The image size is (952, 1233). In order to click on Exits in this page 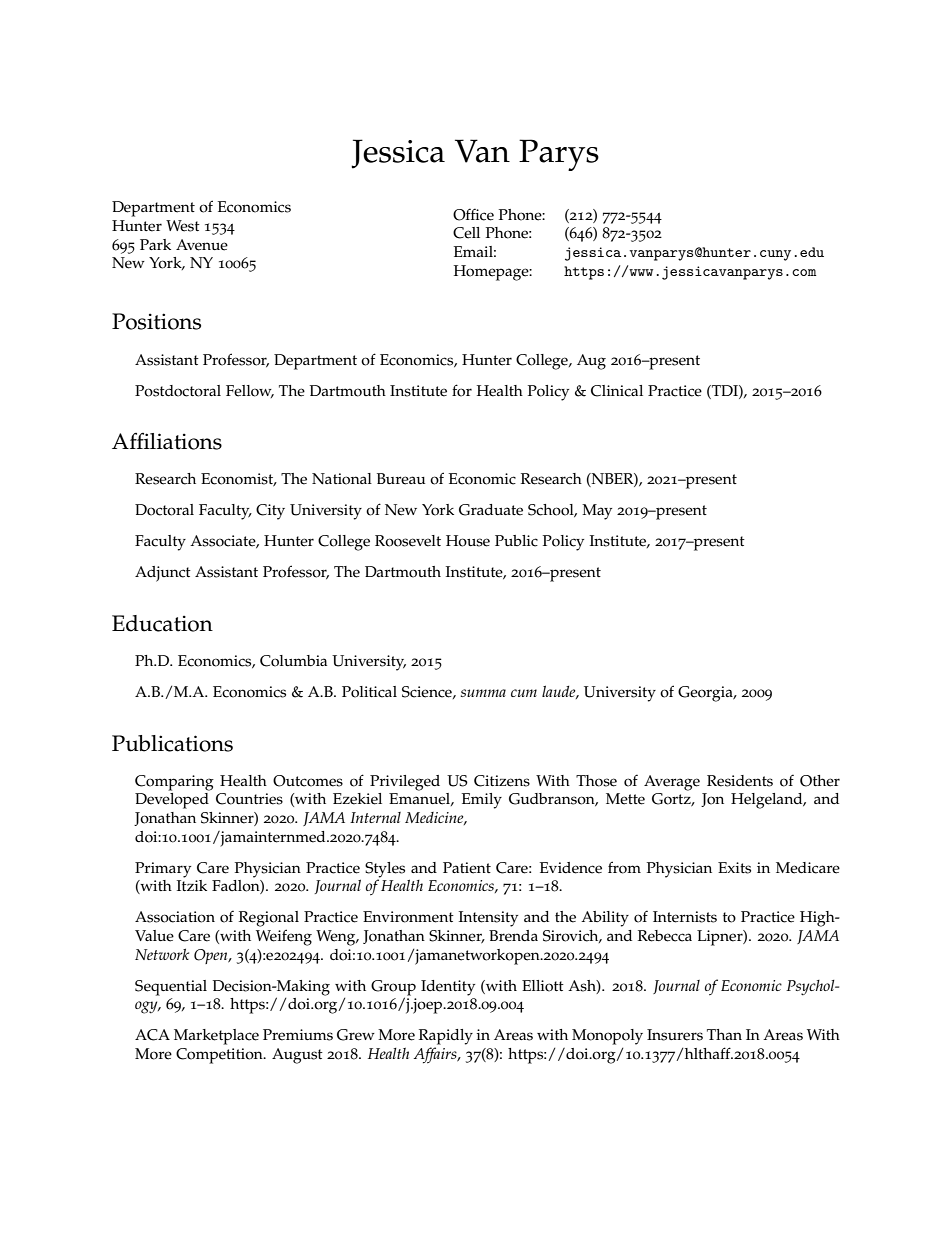, I will do `click(734, 868)`.
